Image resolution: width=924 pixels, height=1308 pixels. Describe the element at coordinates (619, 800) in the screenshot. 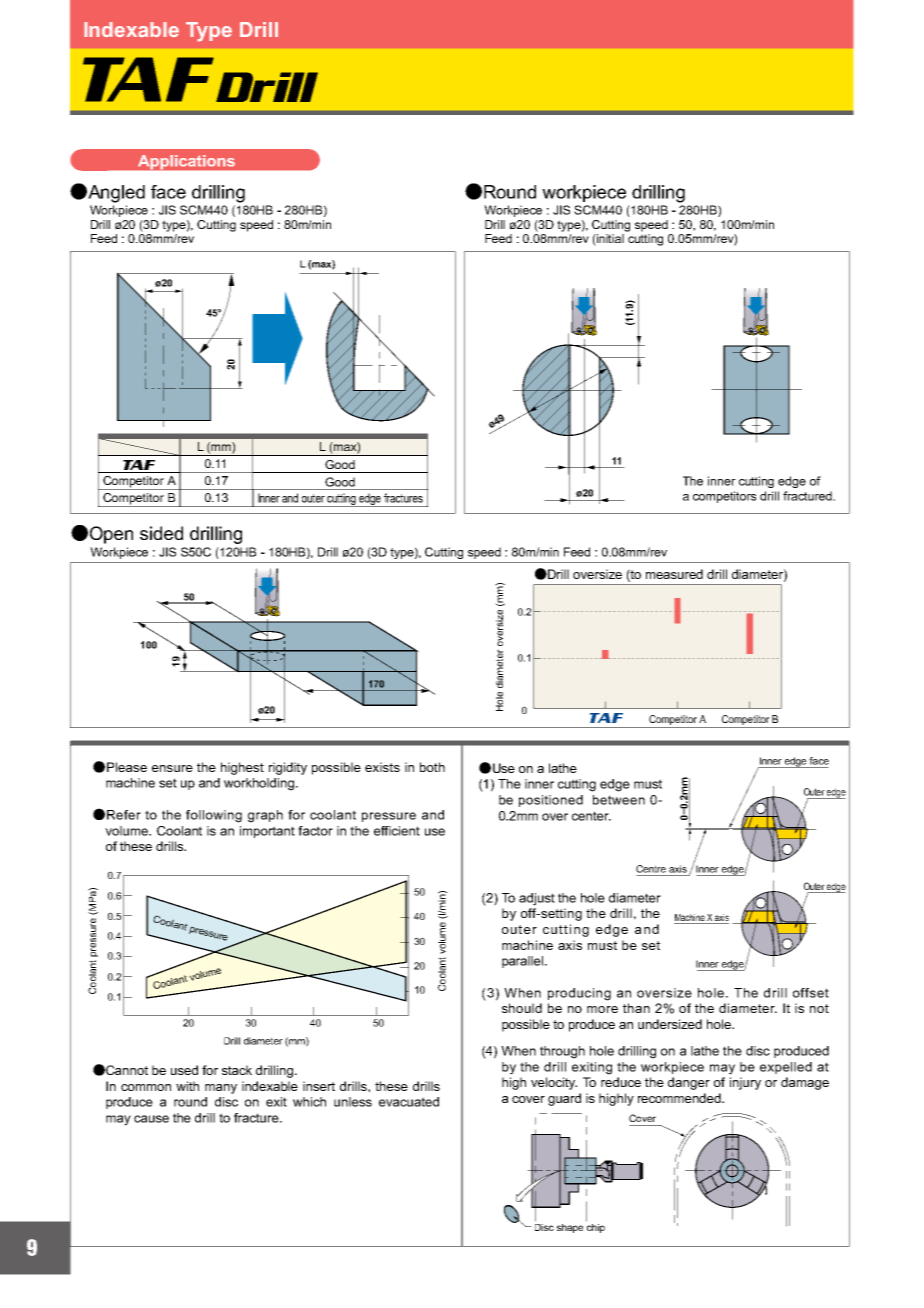

I see `between` at that location.
